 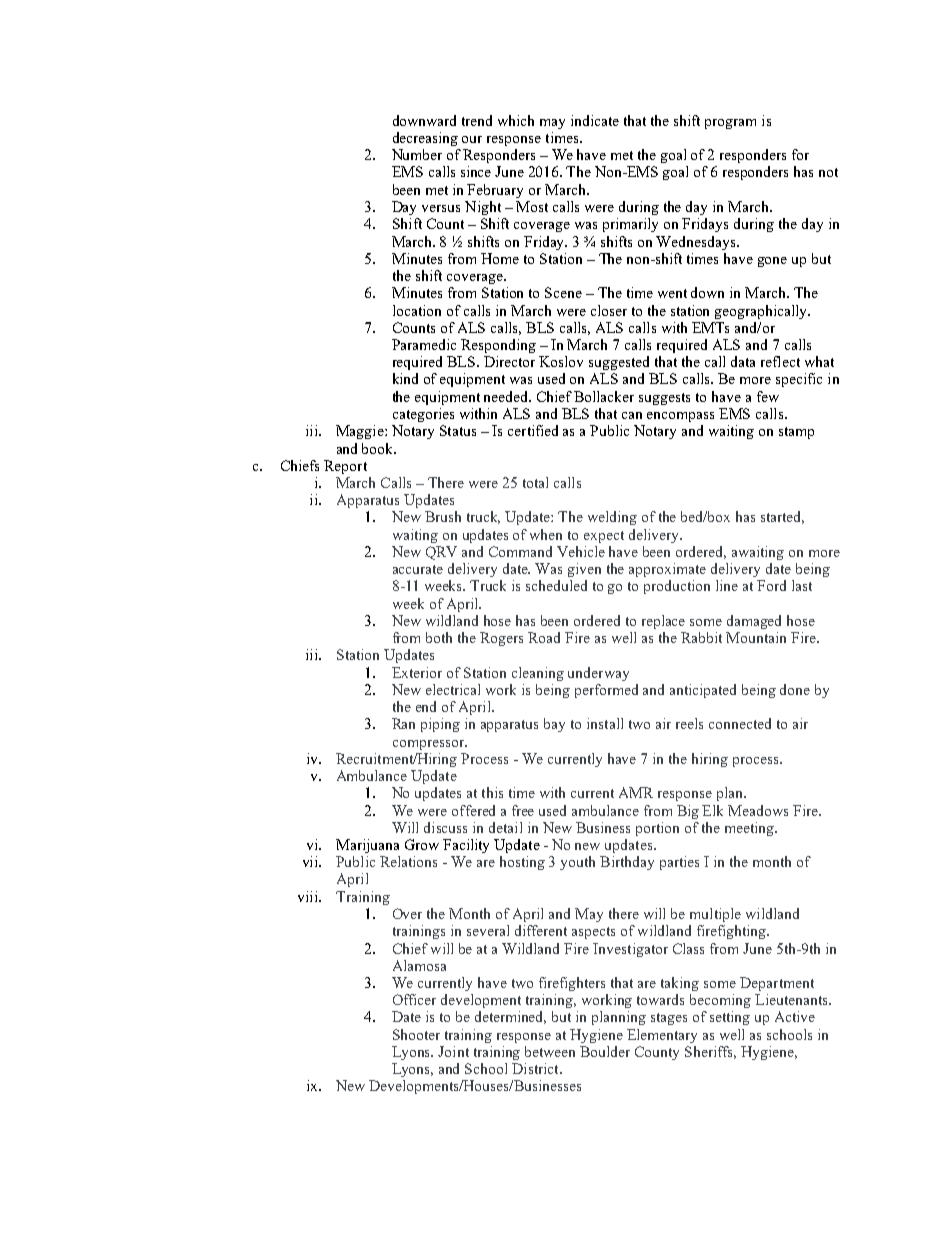 What do you see at coordinates (730, 124) in the screenshot?
I see `program` at bounding box center [730, 124].
